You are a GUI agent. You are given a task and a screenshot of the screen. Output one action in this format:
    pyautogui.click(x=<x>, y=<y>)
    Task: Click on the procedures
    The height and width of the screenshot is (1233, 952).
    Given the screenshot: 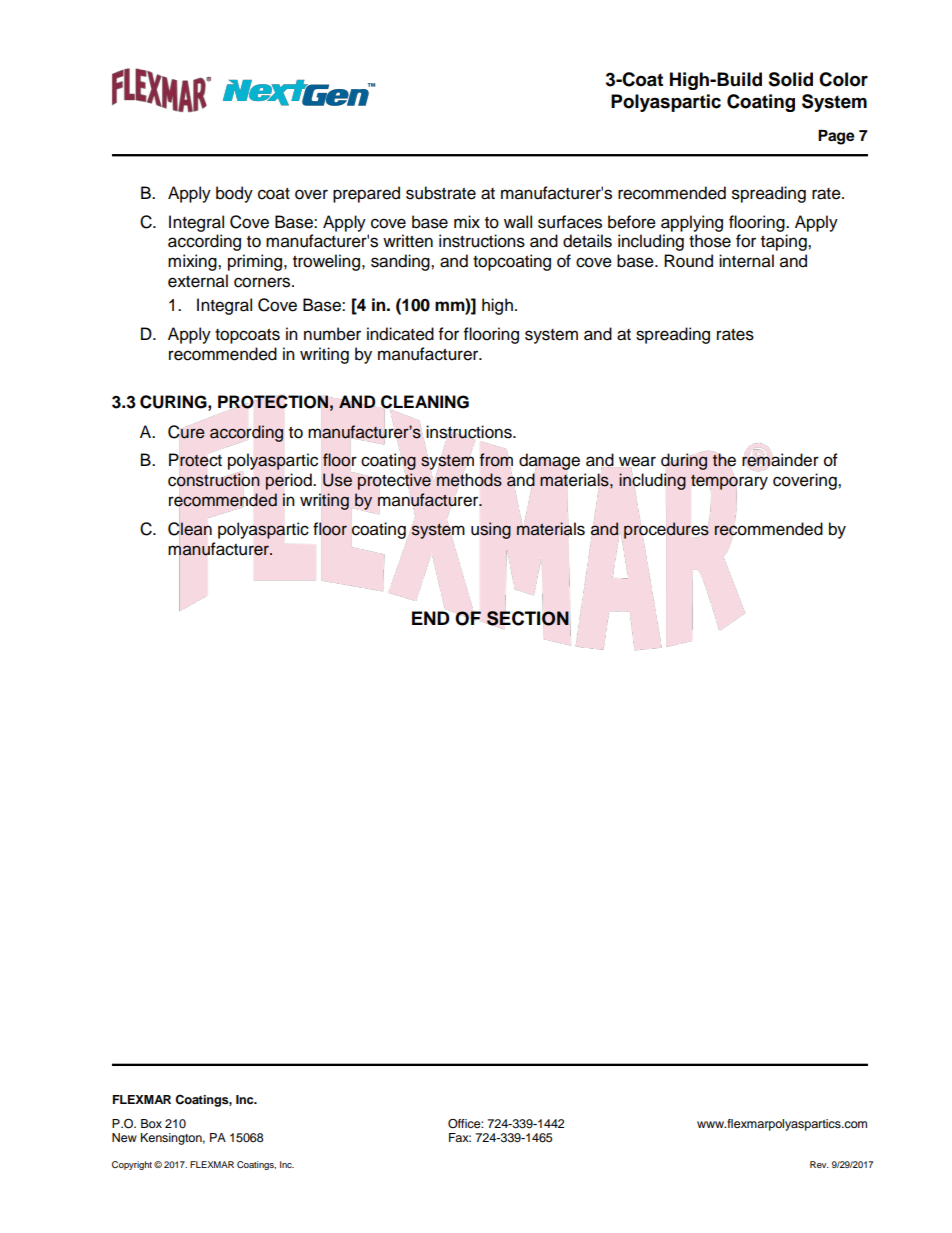 What is the action you would take?
    pyautogui.click(x=666, y=530)
